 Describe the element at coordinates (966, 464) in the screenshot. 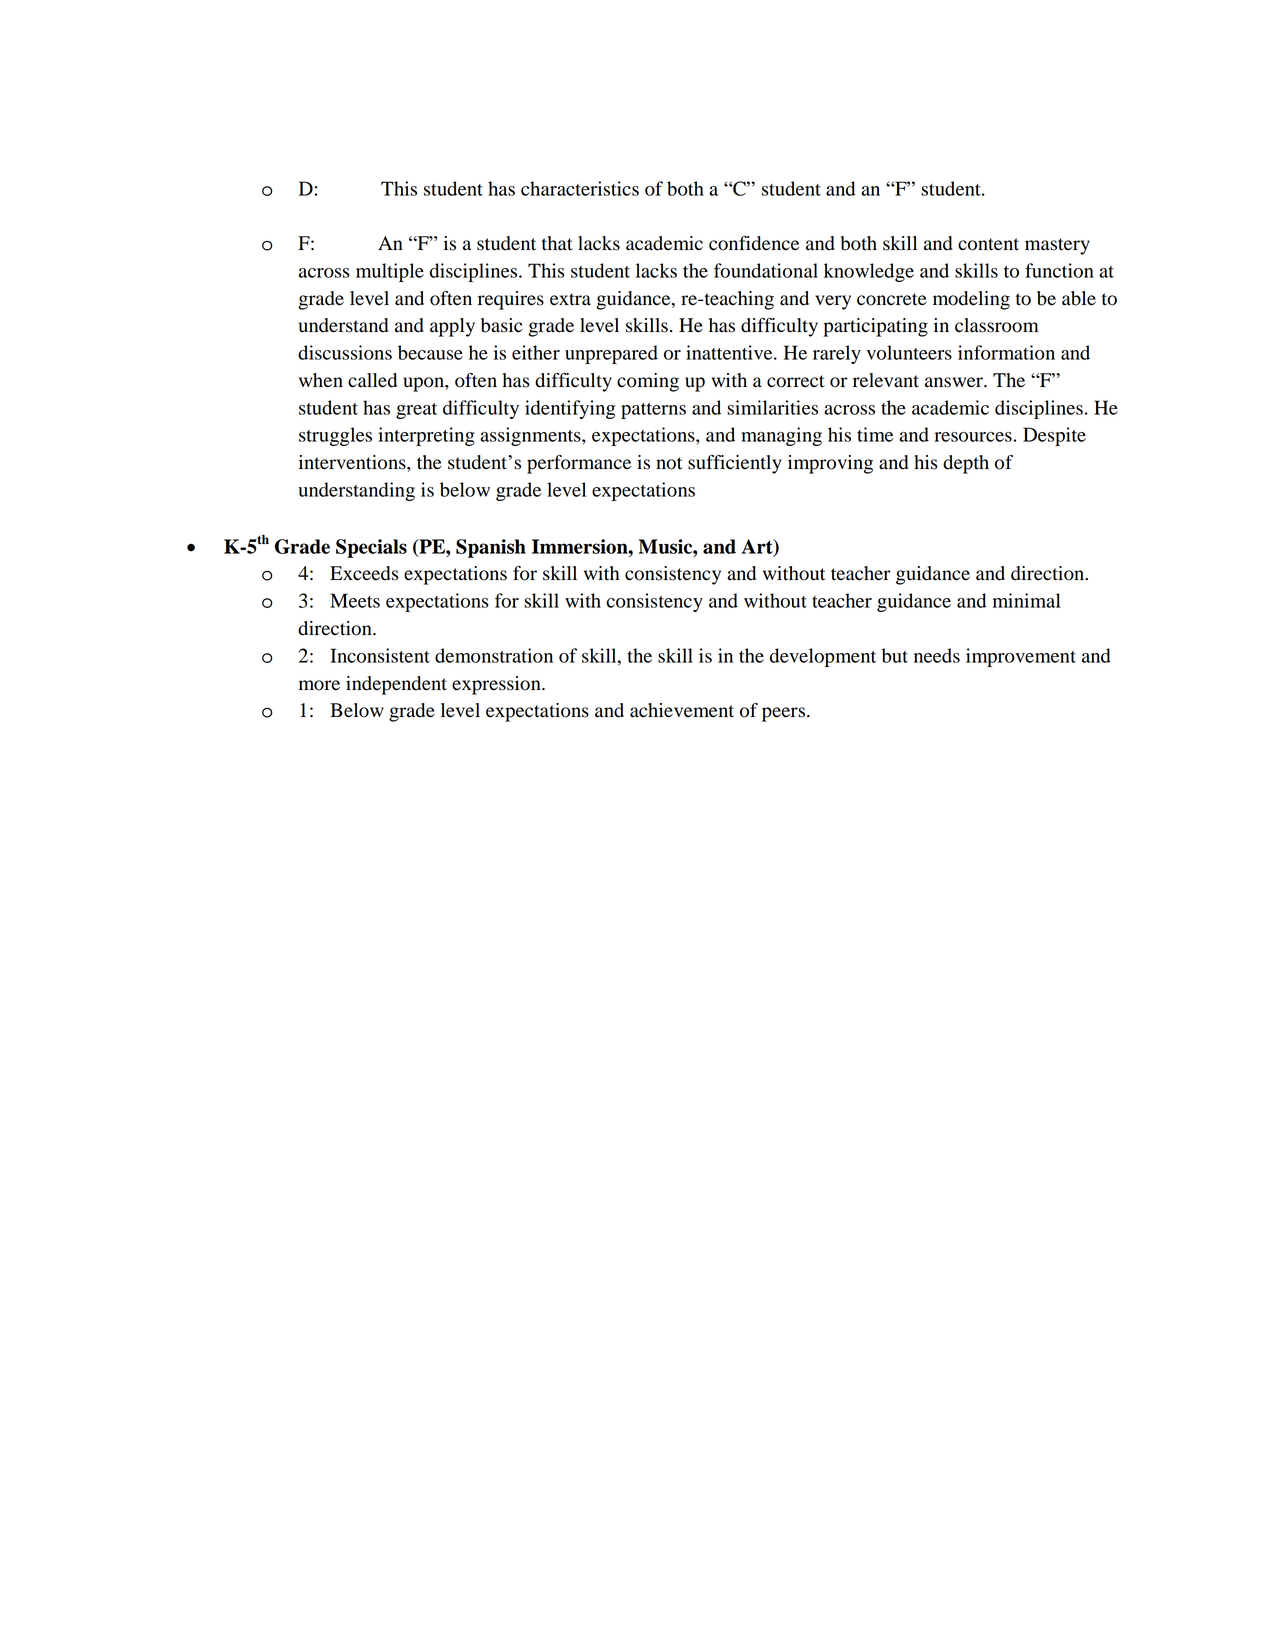

I see `depth` at that location.
